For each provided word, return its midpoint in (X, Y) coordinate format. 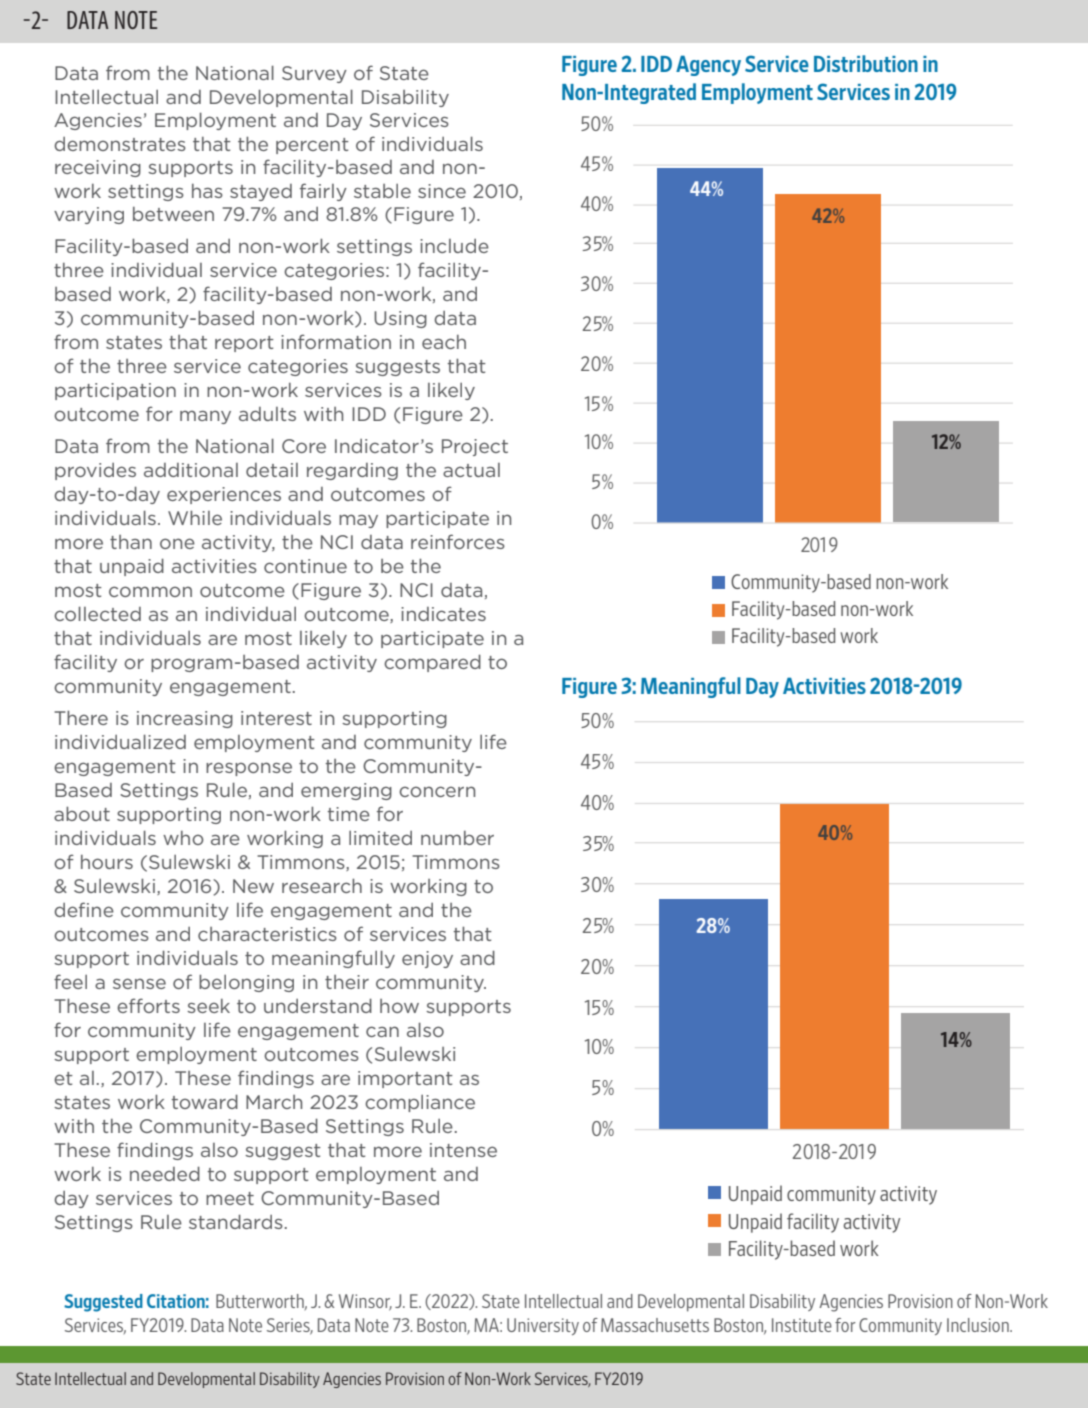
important (405, 1079)
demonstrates (120, 144)
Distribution (866, 63)
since (442, 191)
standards (236, 1221)
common (150, 591)
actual (471, 470)
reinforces (458, 541)
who (183, 838)
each (444, 342)
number (457, 838)
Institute (802, 1325)
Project (475, 447)
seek (208, 1006)
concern (437, 791)
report (244, 344)
